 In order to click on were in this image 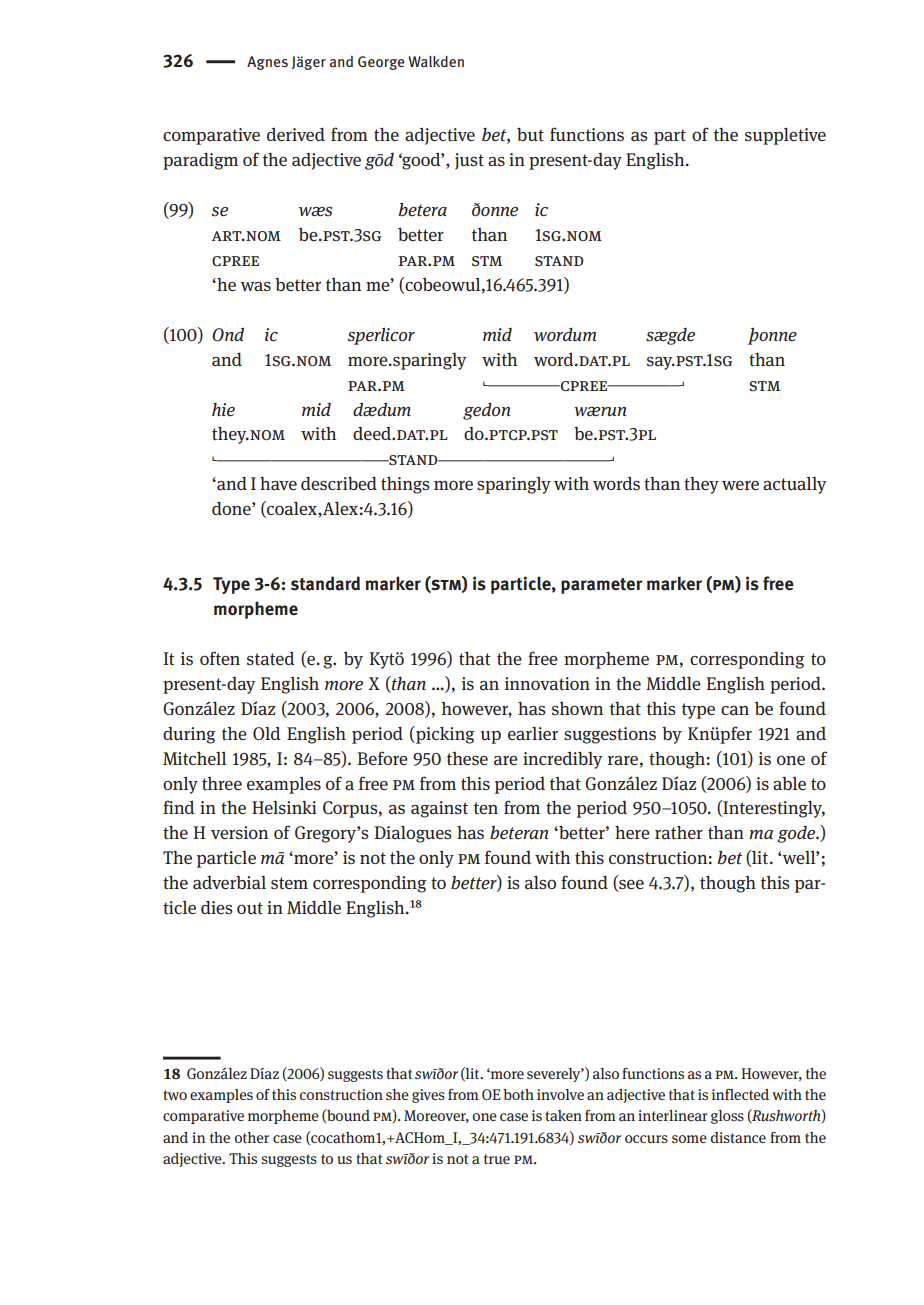, I will do `click(740, 485)`.
